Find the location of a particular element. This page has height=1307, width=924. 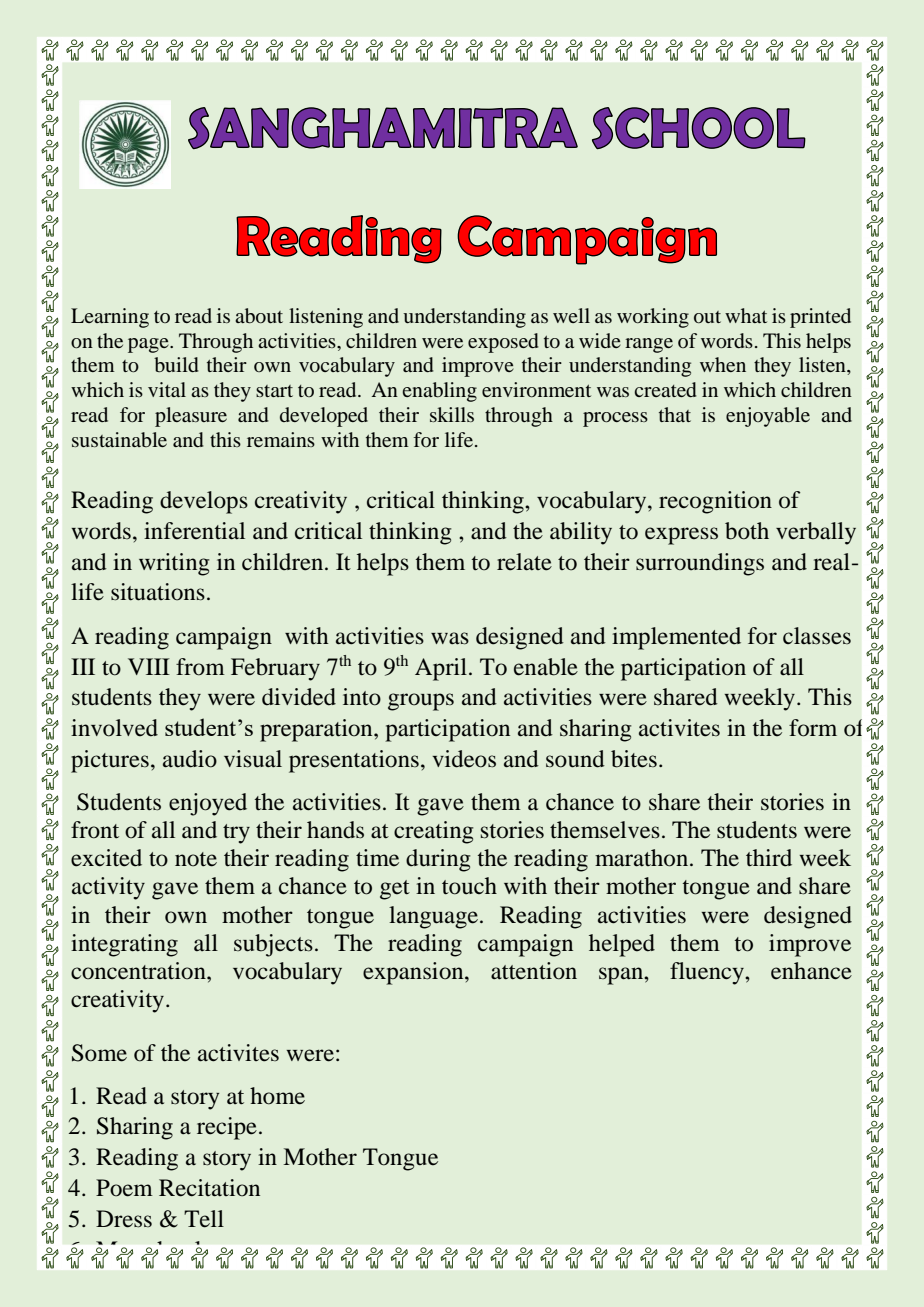

exposed is located at coordinates (503, 343).
